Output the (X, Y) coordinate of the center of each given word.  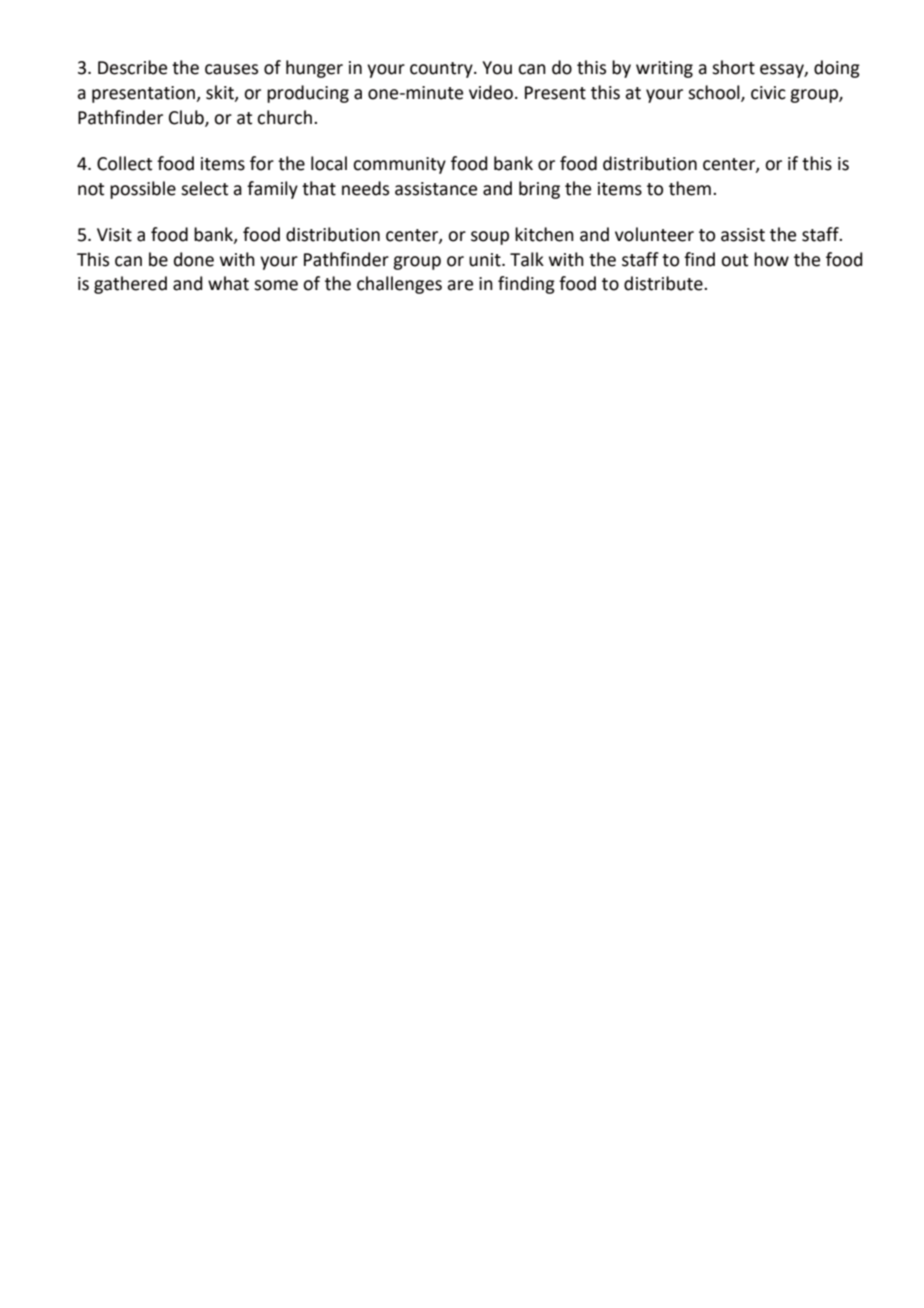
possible (143, 190)
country (442, 70)
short (733, 67)
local (329, 163)
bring (539, 190)
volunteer (654, 234)
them (690, 188)
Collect (124, 163)
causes (231, 69)
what (228, 283)
